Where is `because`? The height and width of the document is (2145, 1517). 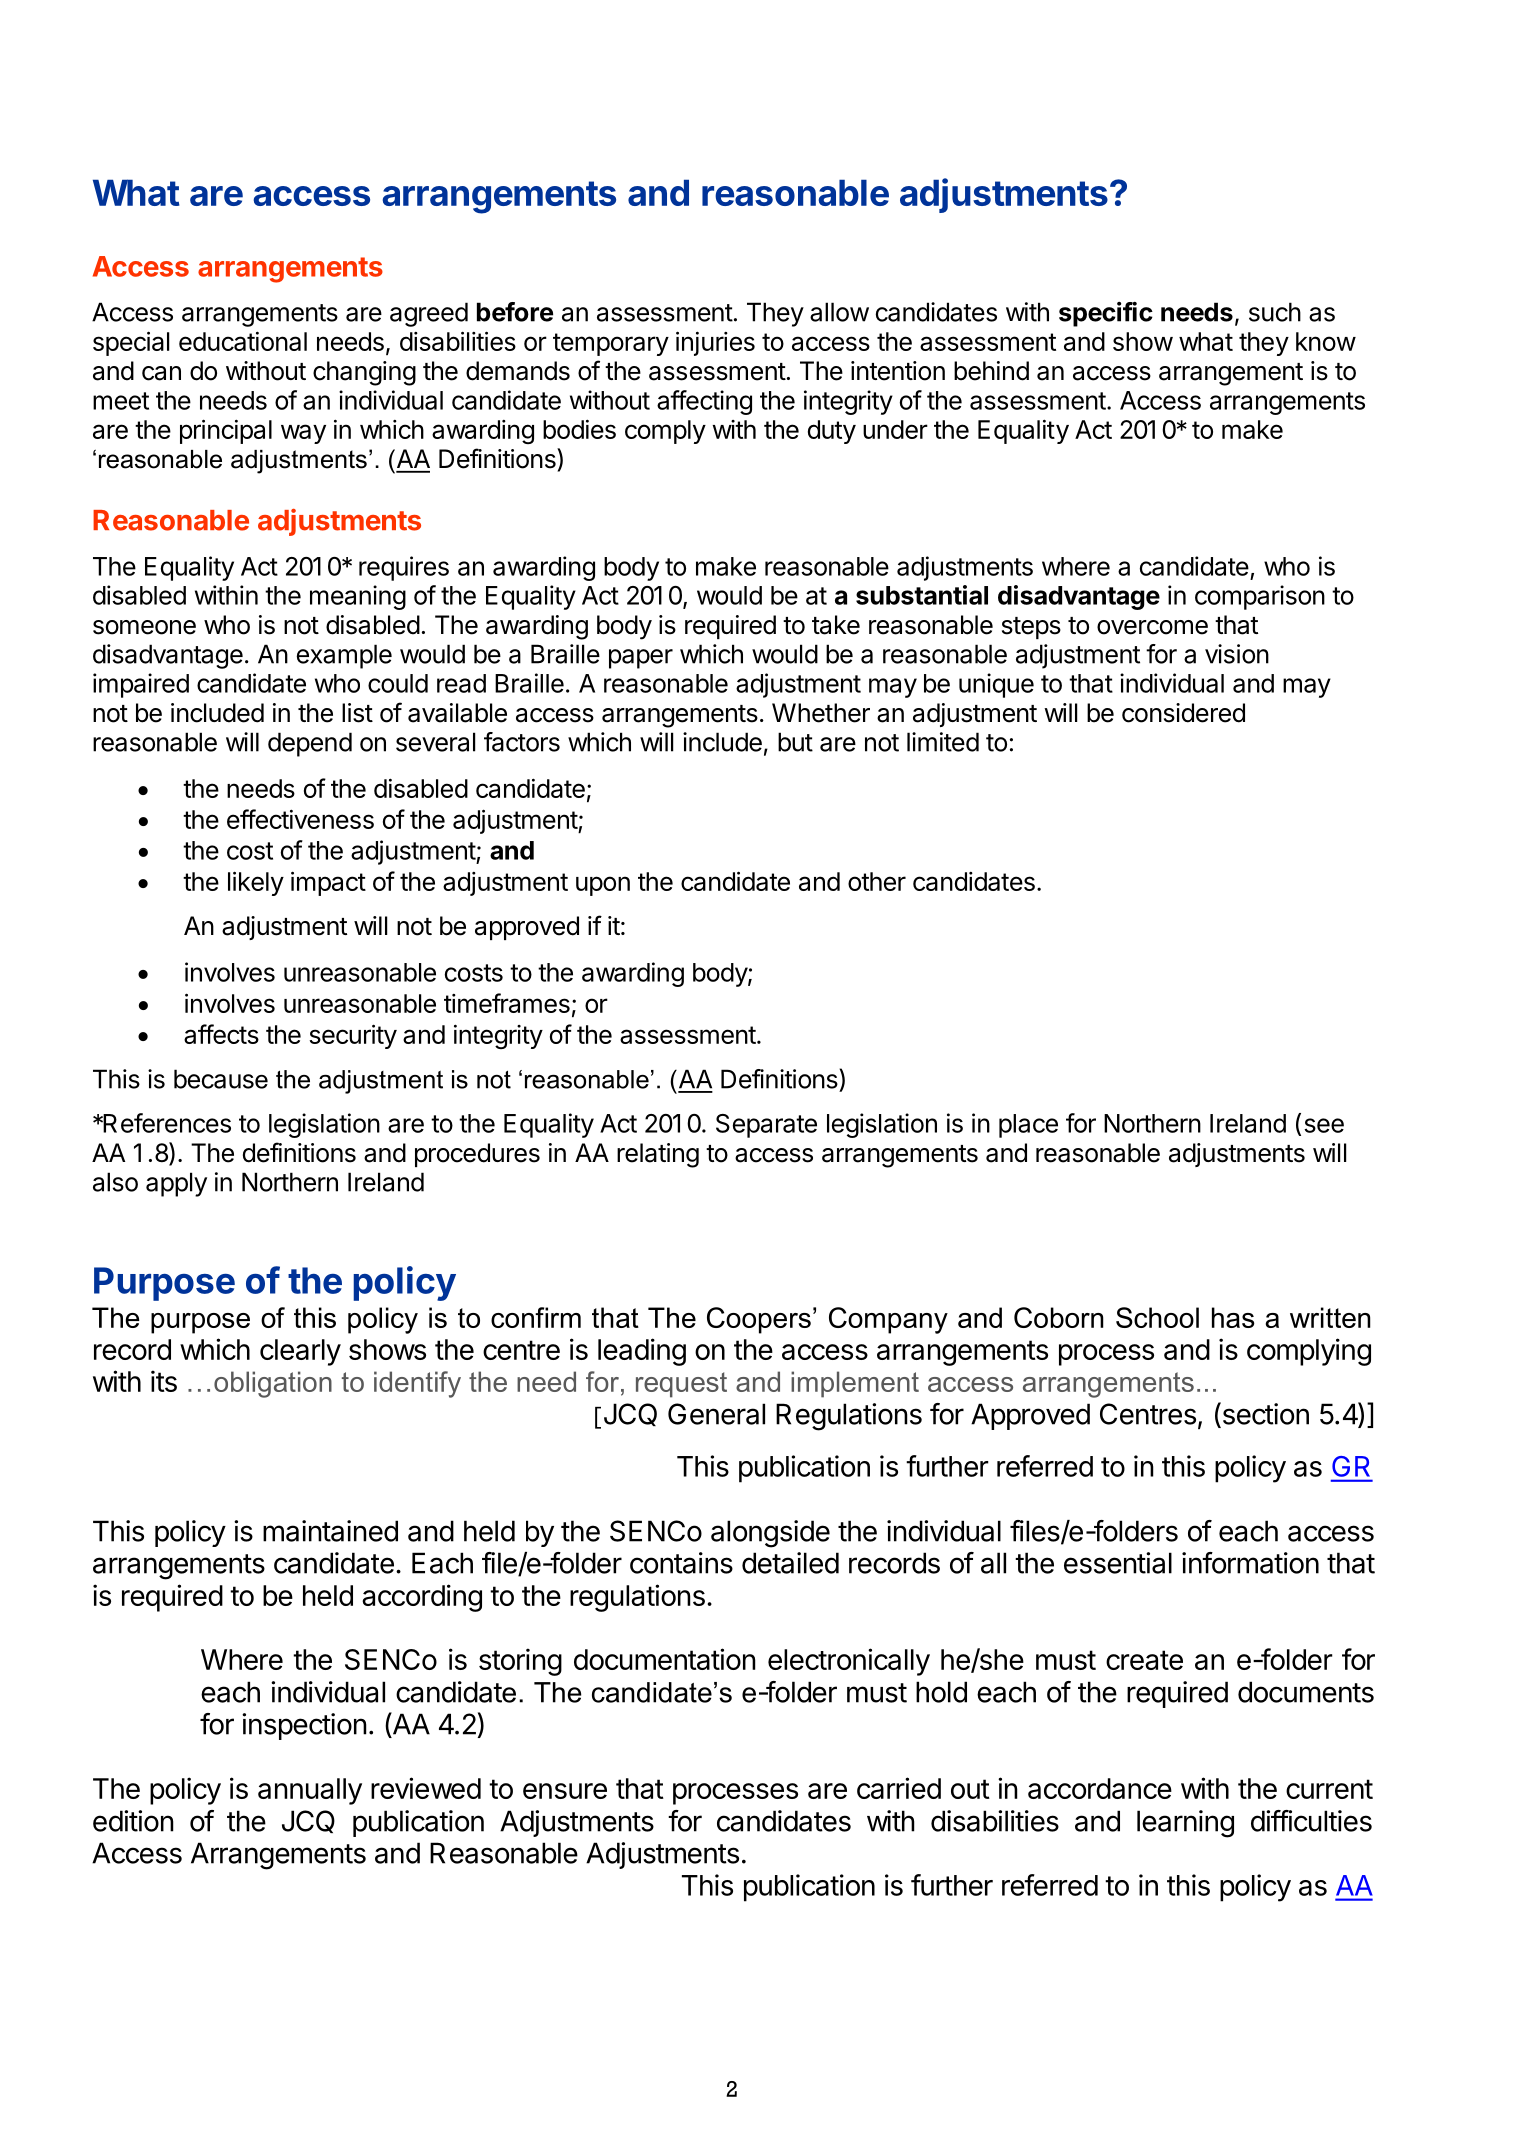 because is located at coordinates (221, 1079).
